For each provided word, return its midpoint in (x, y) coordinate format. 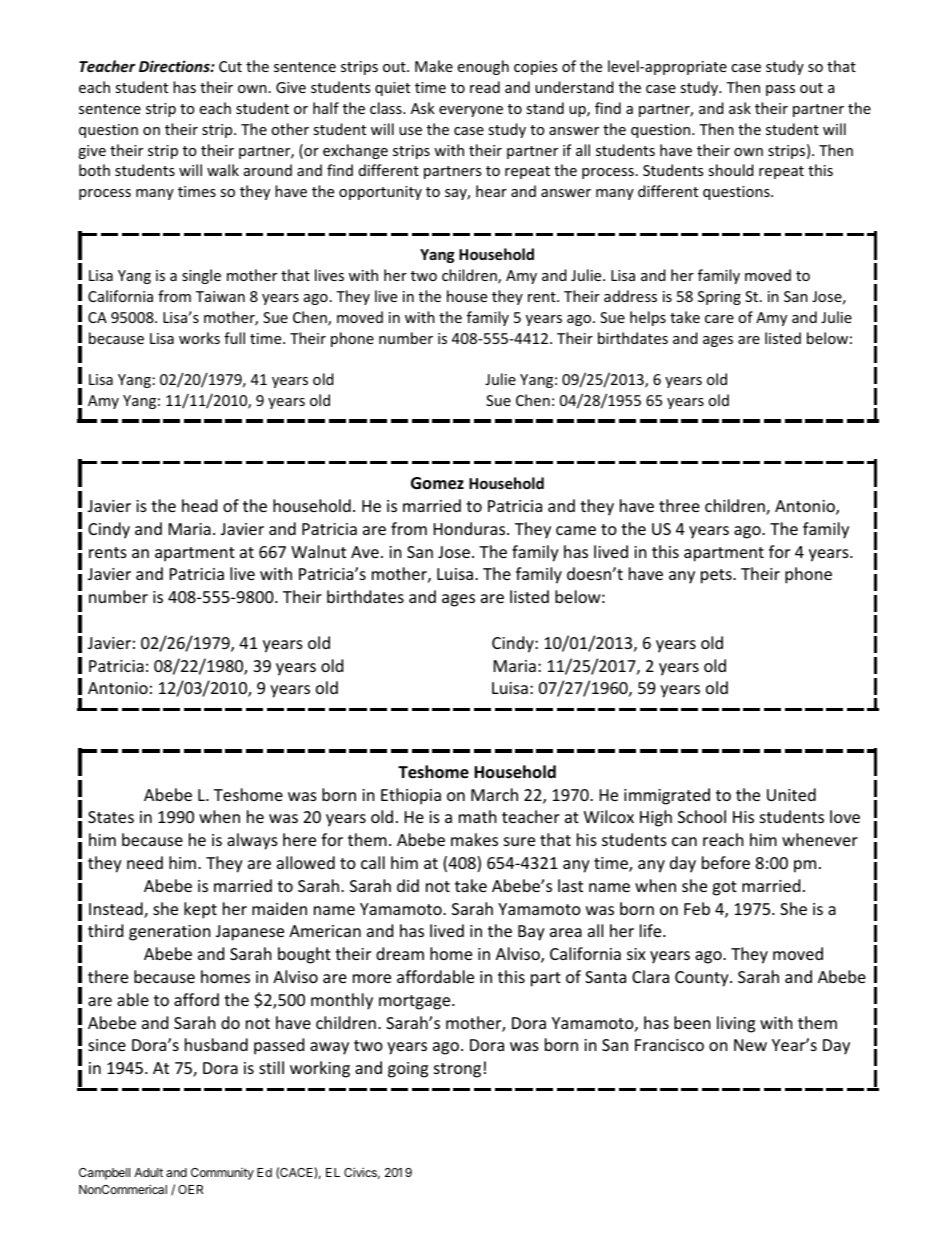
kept (200, 910)
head (199, 505)
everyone (471, 111)
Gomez (437, 483)
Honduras (471, 528)
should (731, 170)
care (719, 319)
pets (717, 576)
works (199, 338)
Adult (148, 1172)
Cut (230, 66)
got (724, 888)
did (408, 885)
